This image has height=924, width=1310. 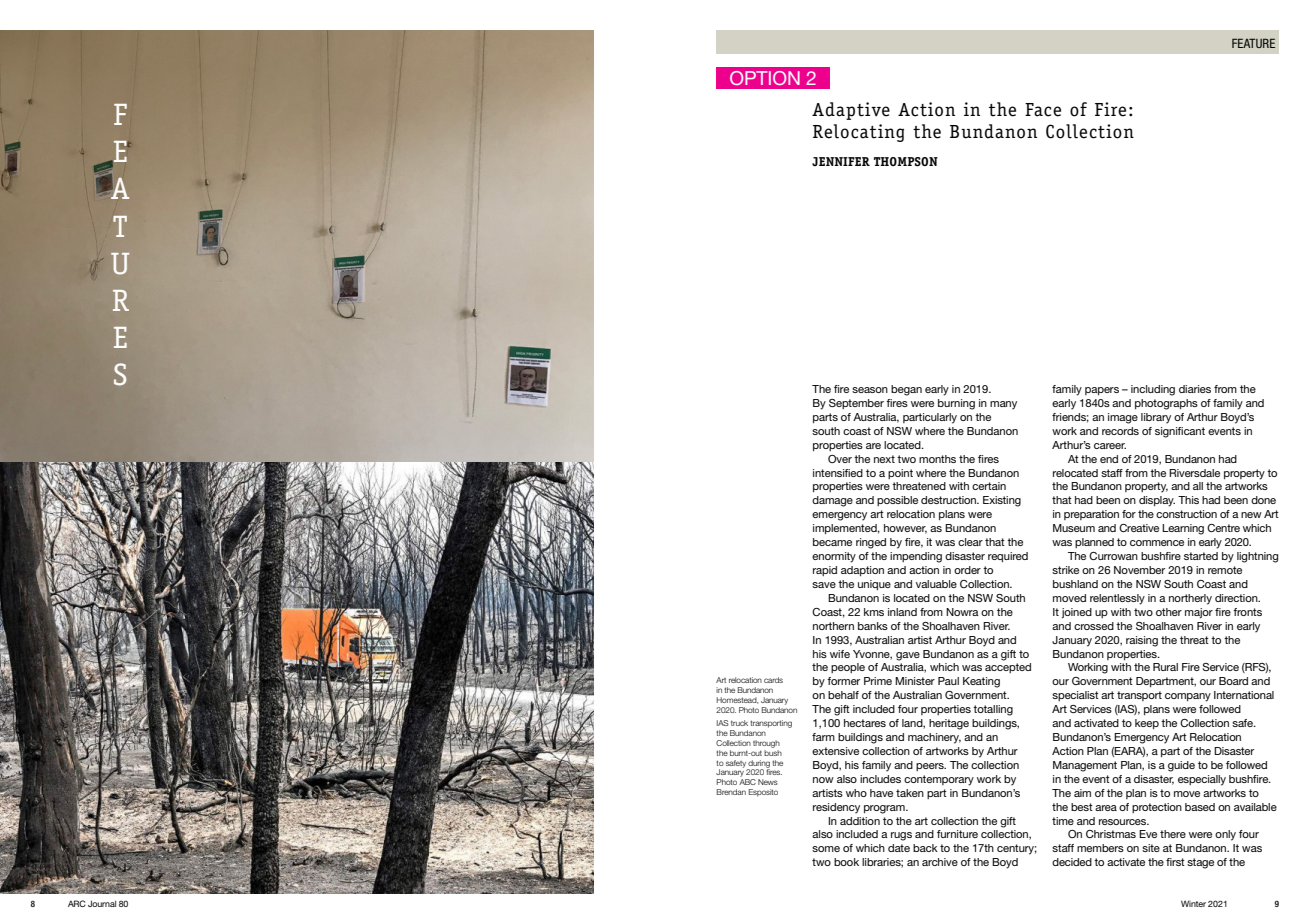 What do you see at coordinates (102, 903) in the image?
I see `Journal` at bounding box center [102, 903].
